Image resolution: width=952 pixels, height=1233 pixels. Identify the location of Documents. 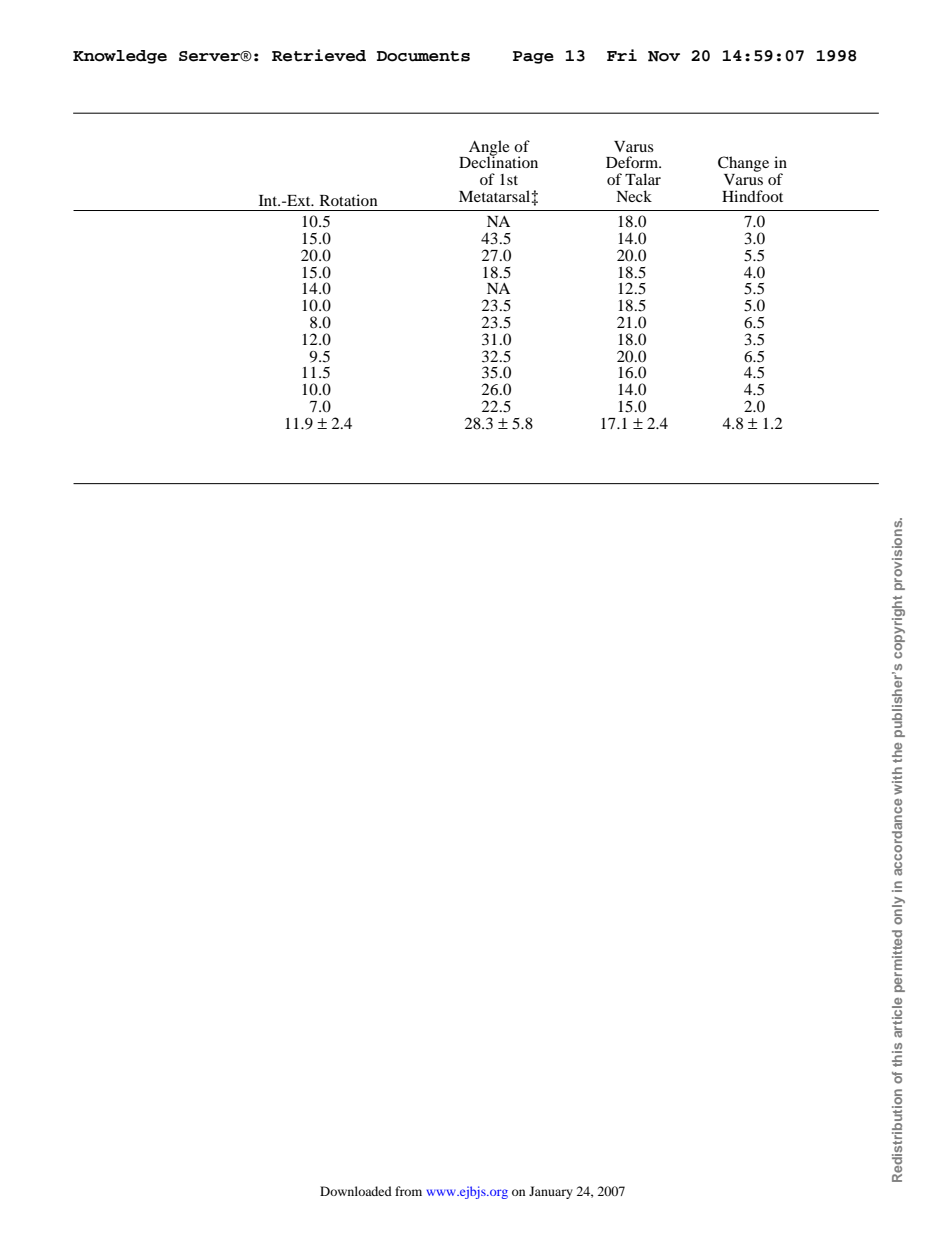
(423, 56).
